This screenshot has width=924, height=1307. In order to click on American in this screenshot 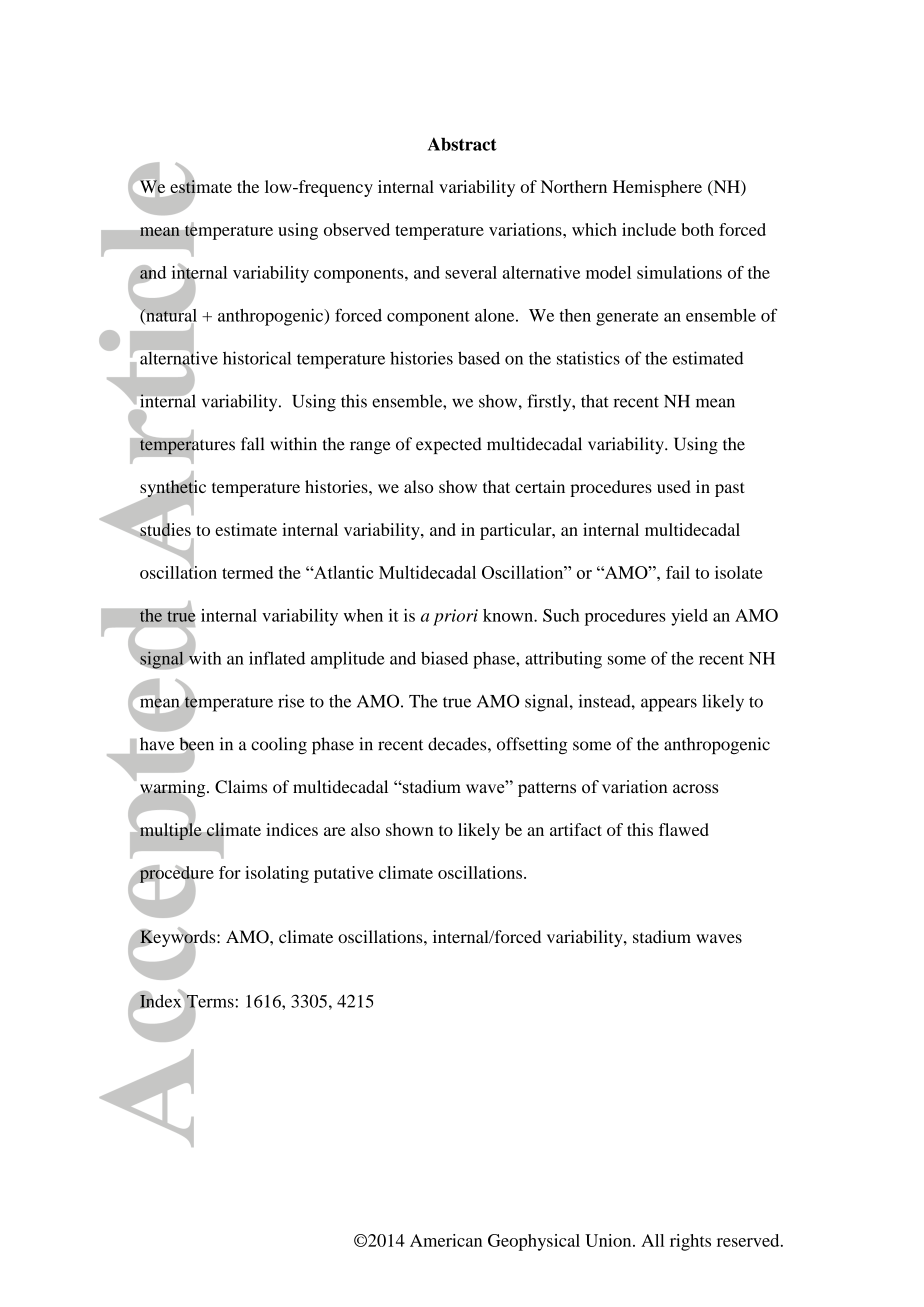, I will do `click(446, 1240)`.
